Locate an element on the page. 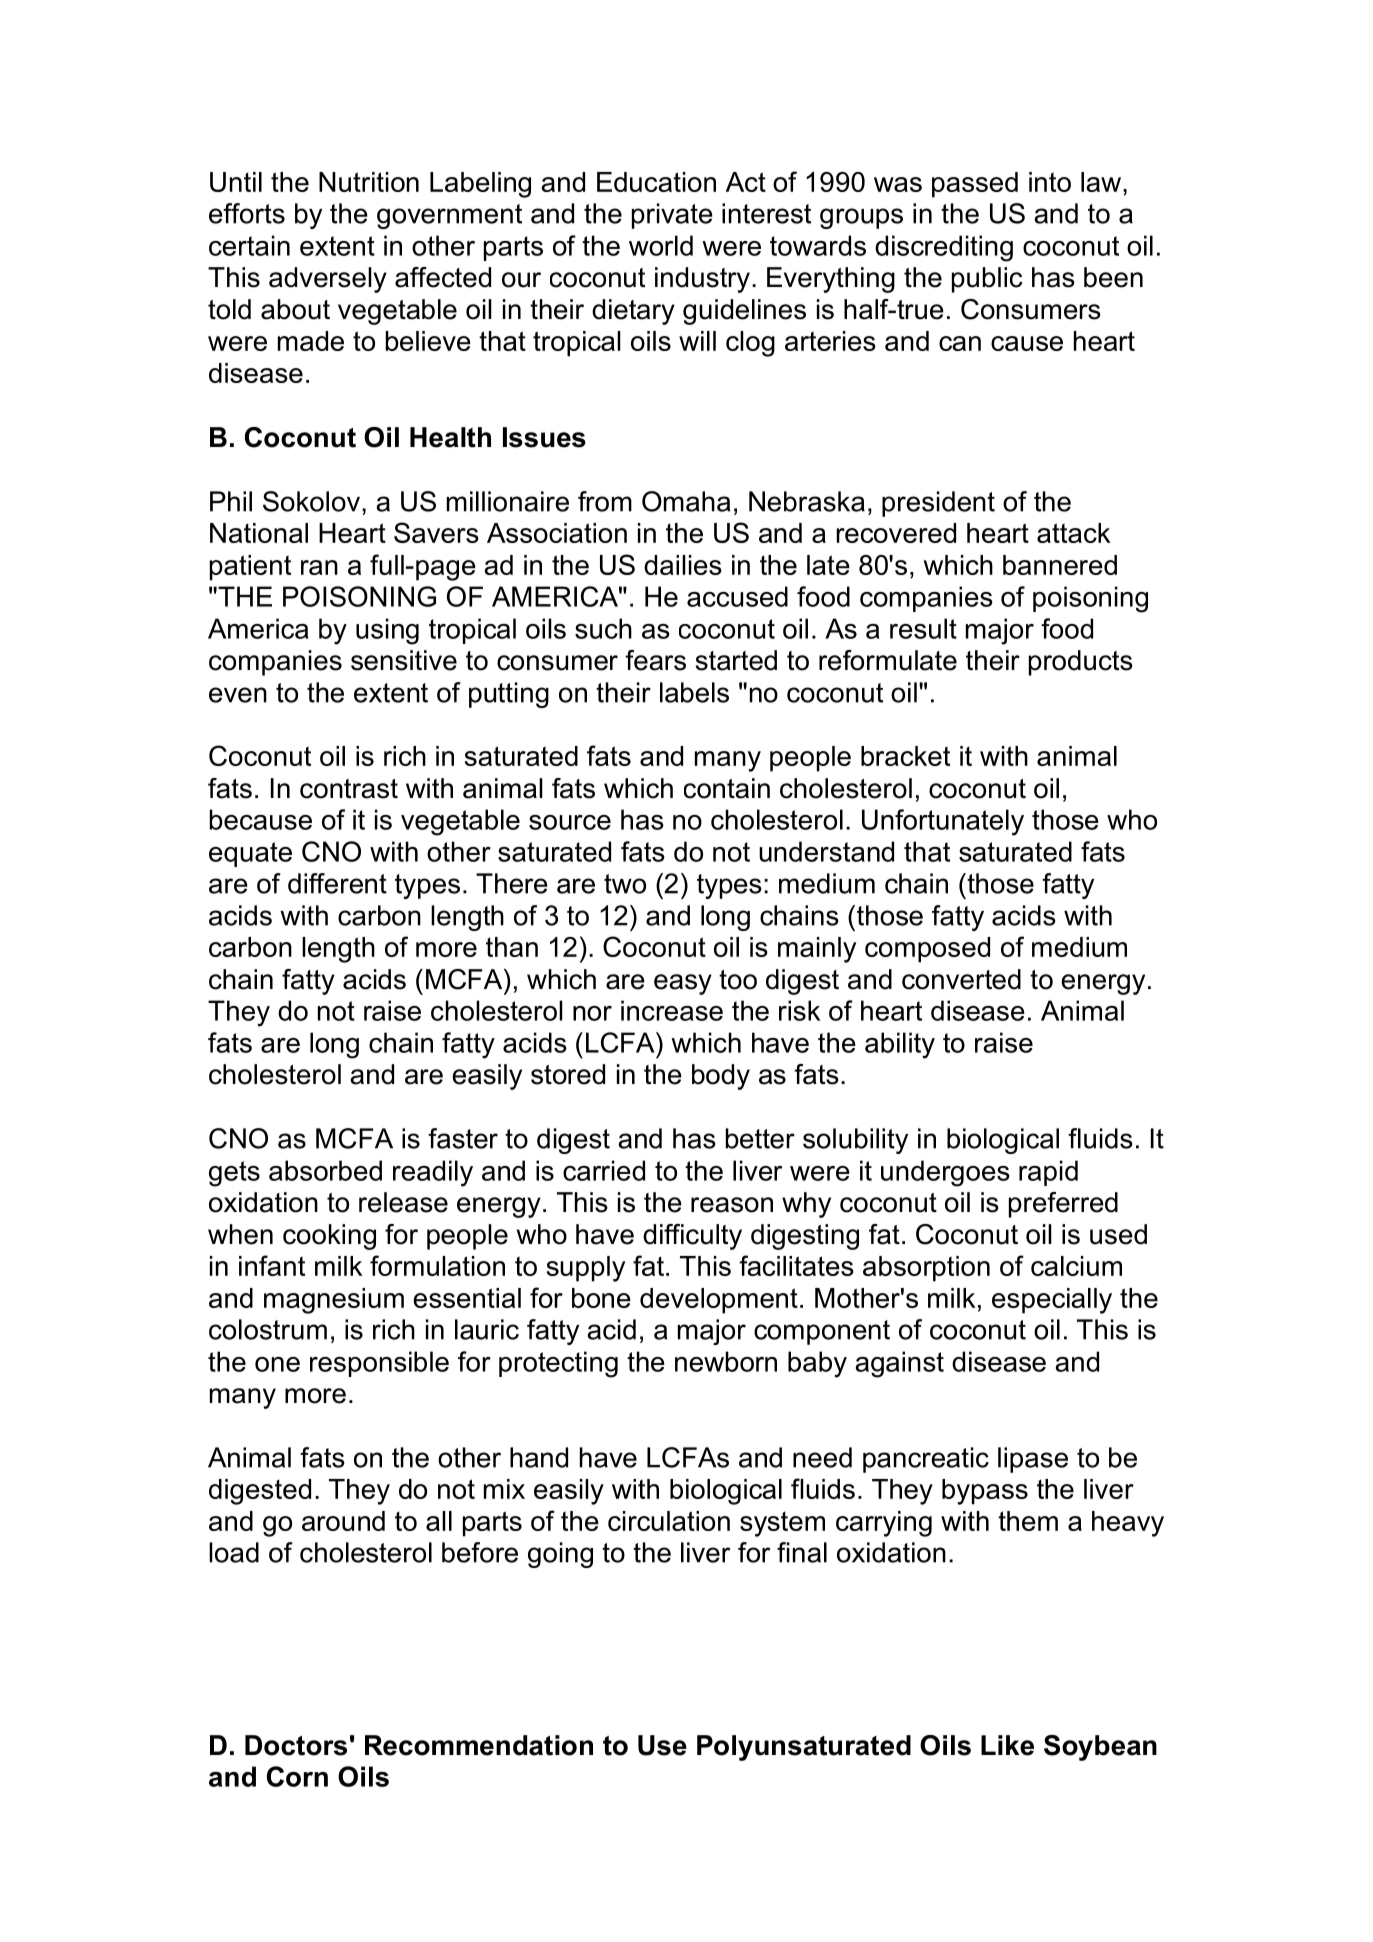  different is located at coordinates (337, 883).
